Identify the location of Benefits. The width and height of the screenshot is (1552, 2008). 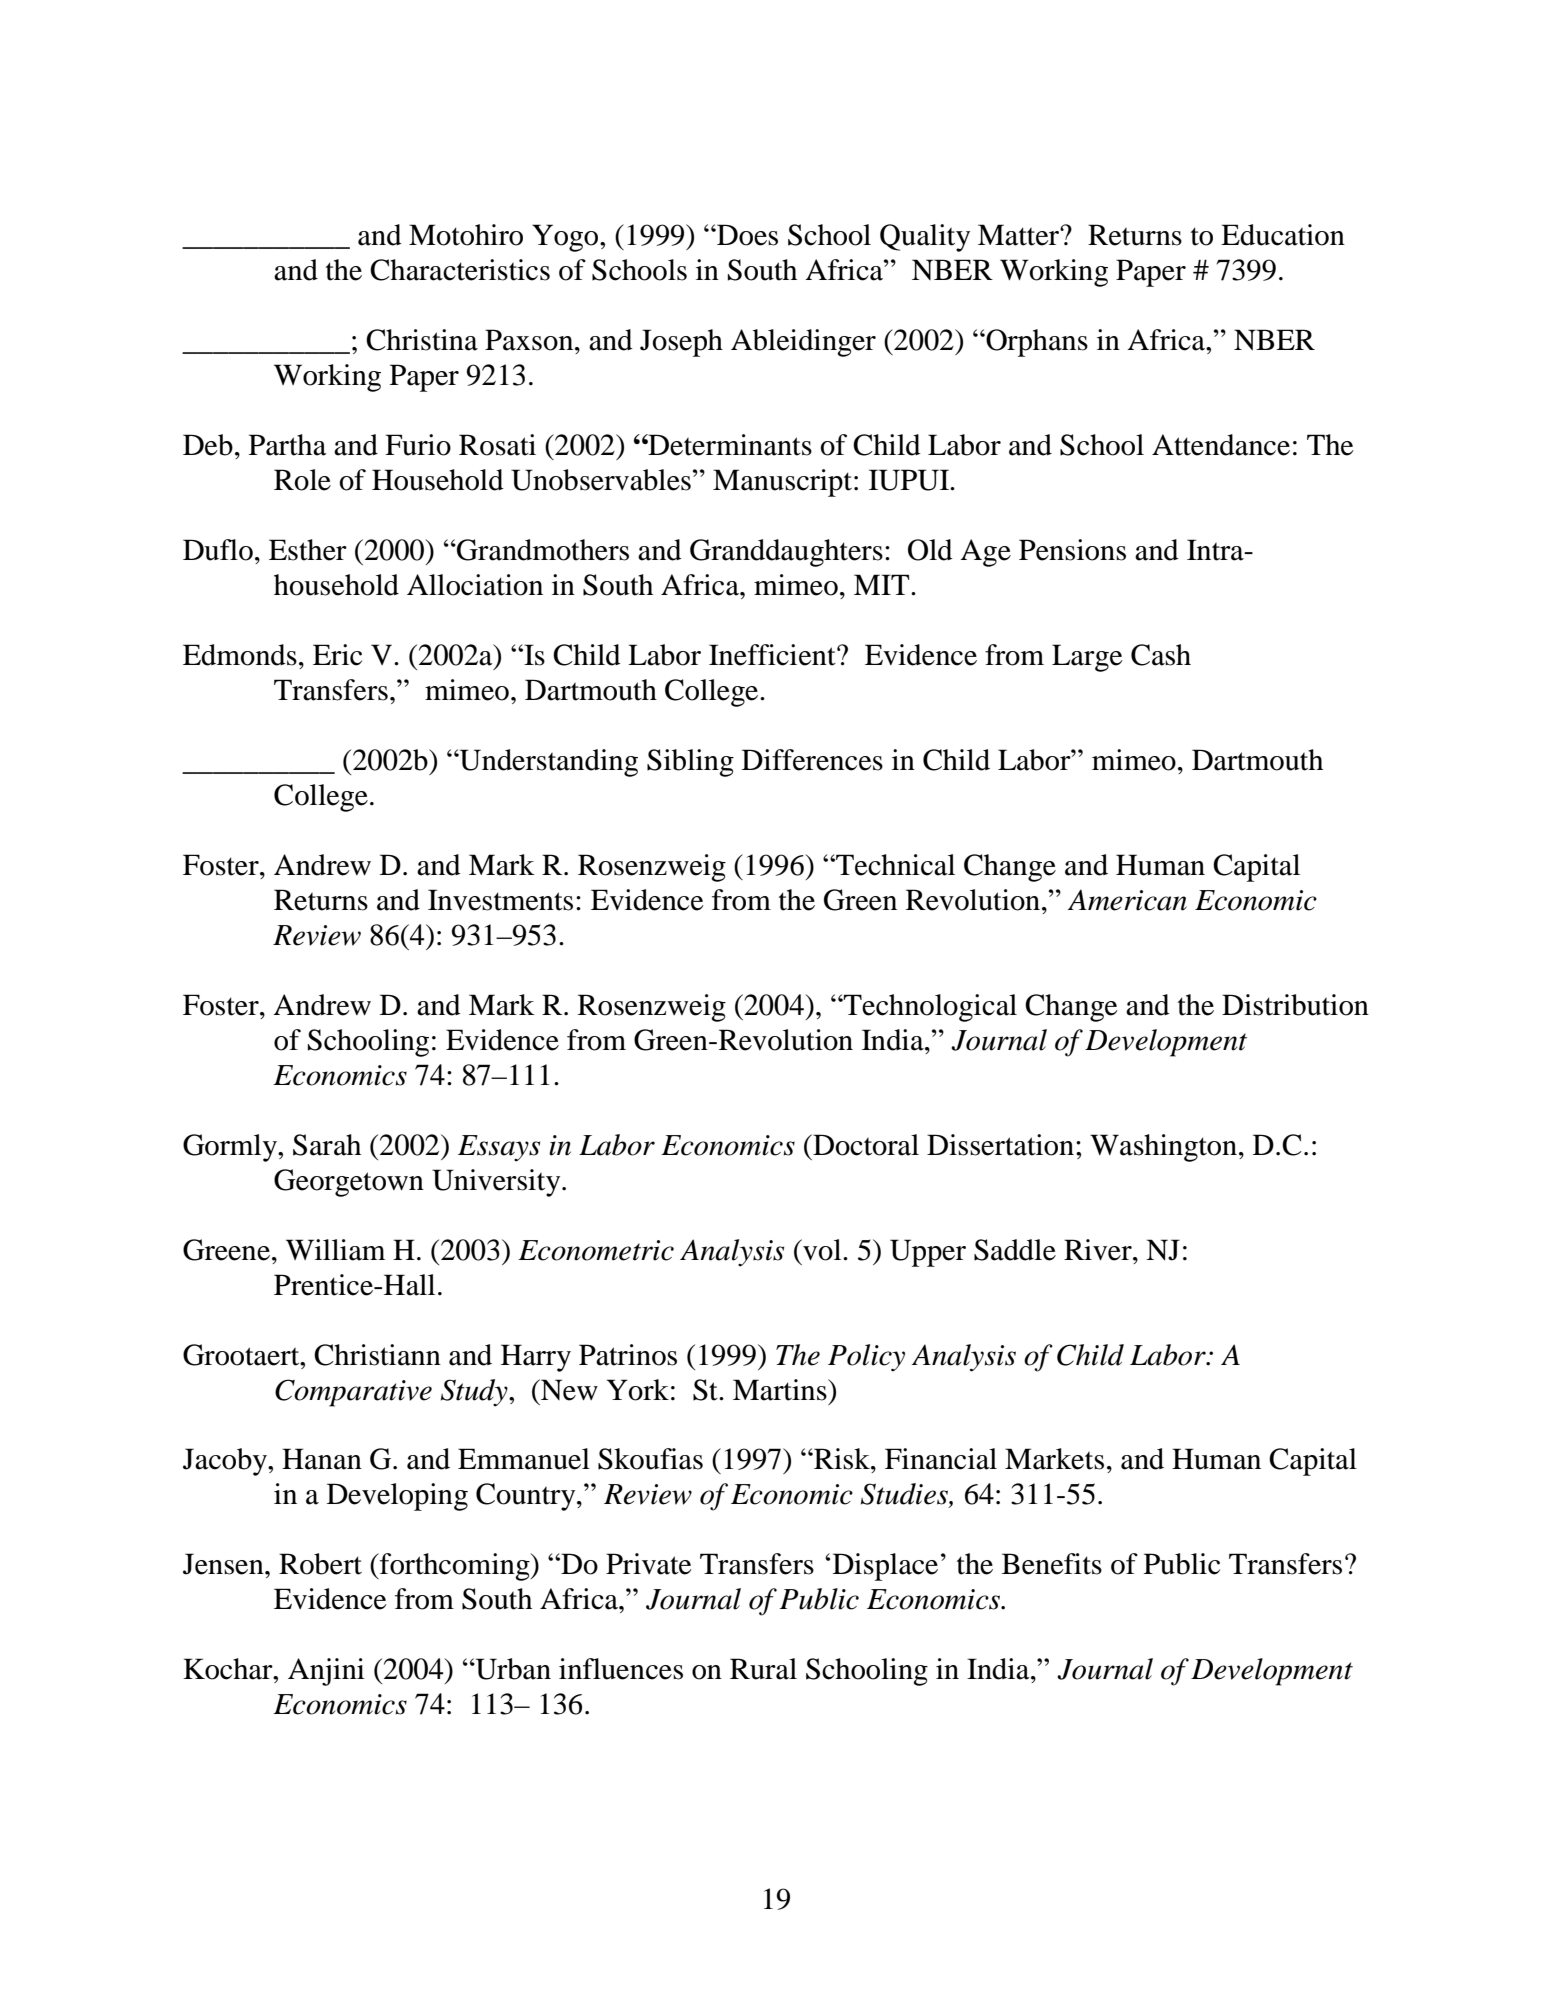
(1052, 1564).
